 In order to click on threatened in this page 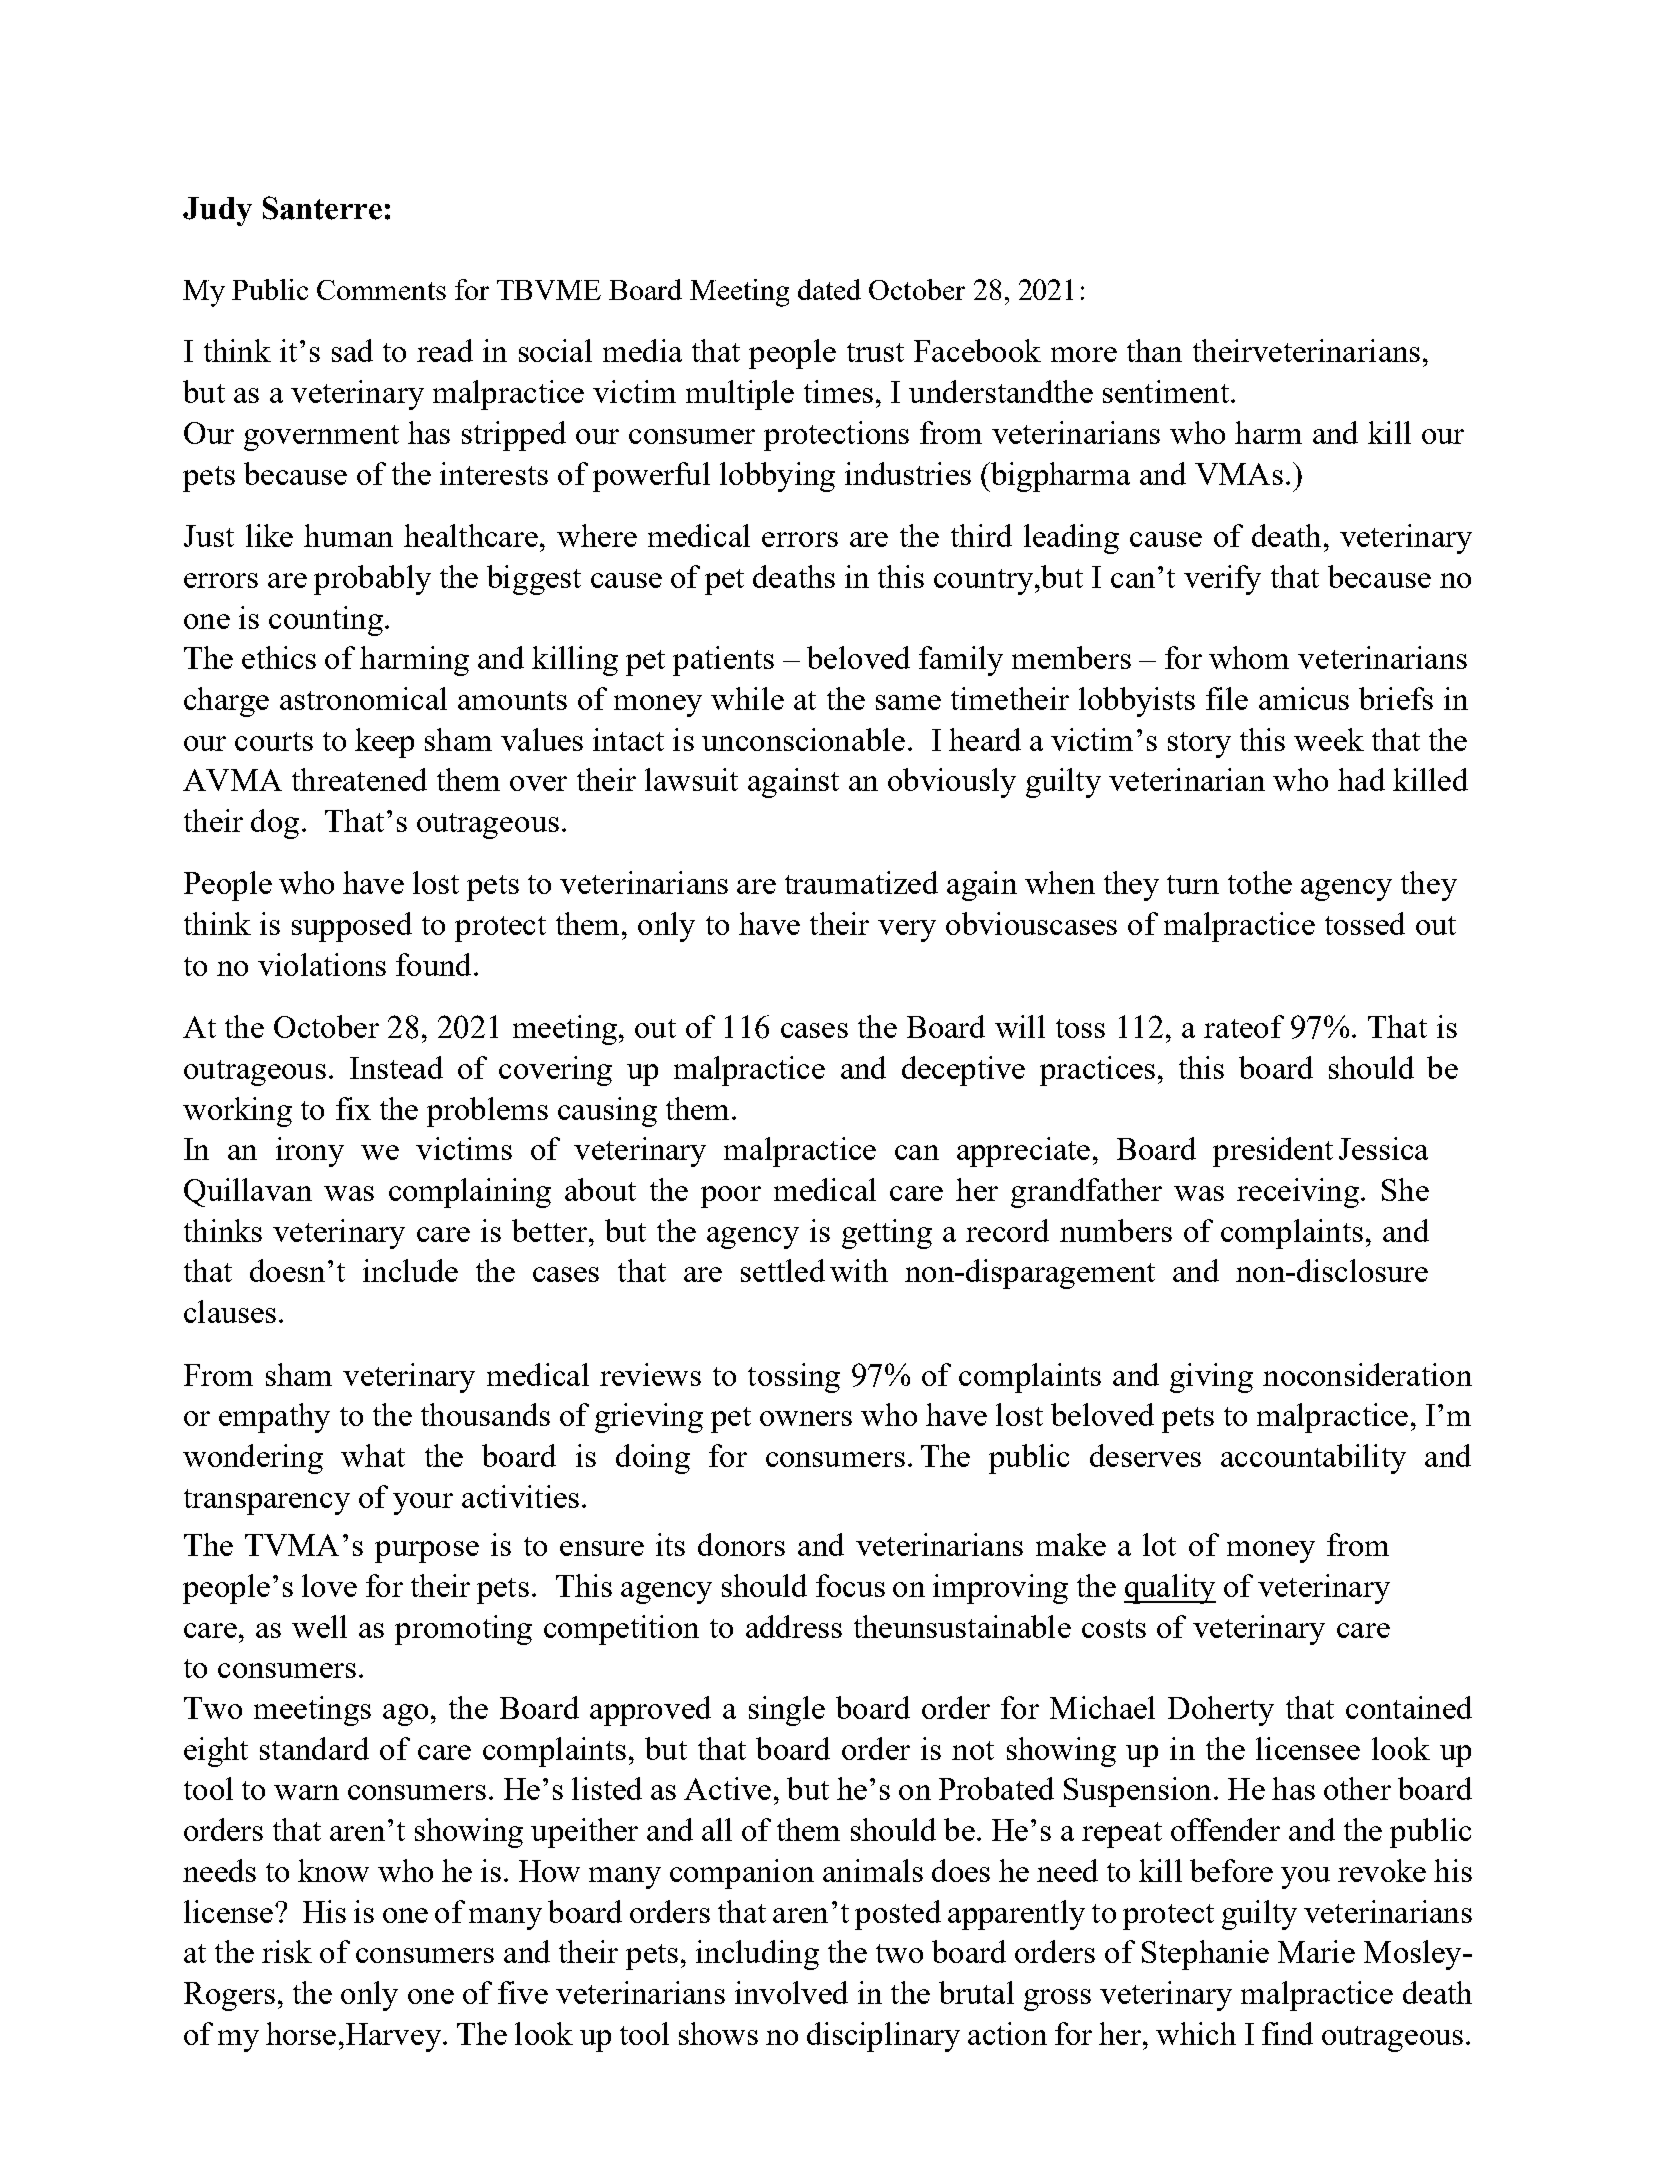, I will do `click(359, 779)`.
